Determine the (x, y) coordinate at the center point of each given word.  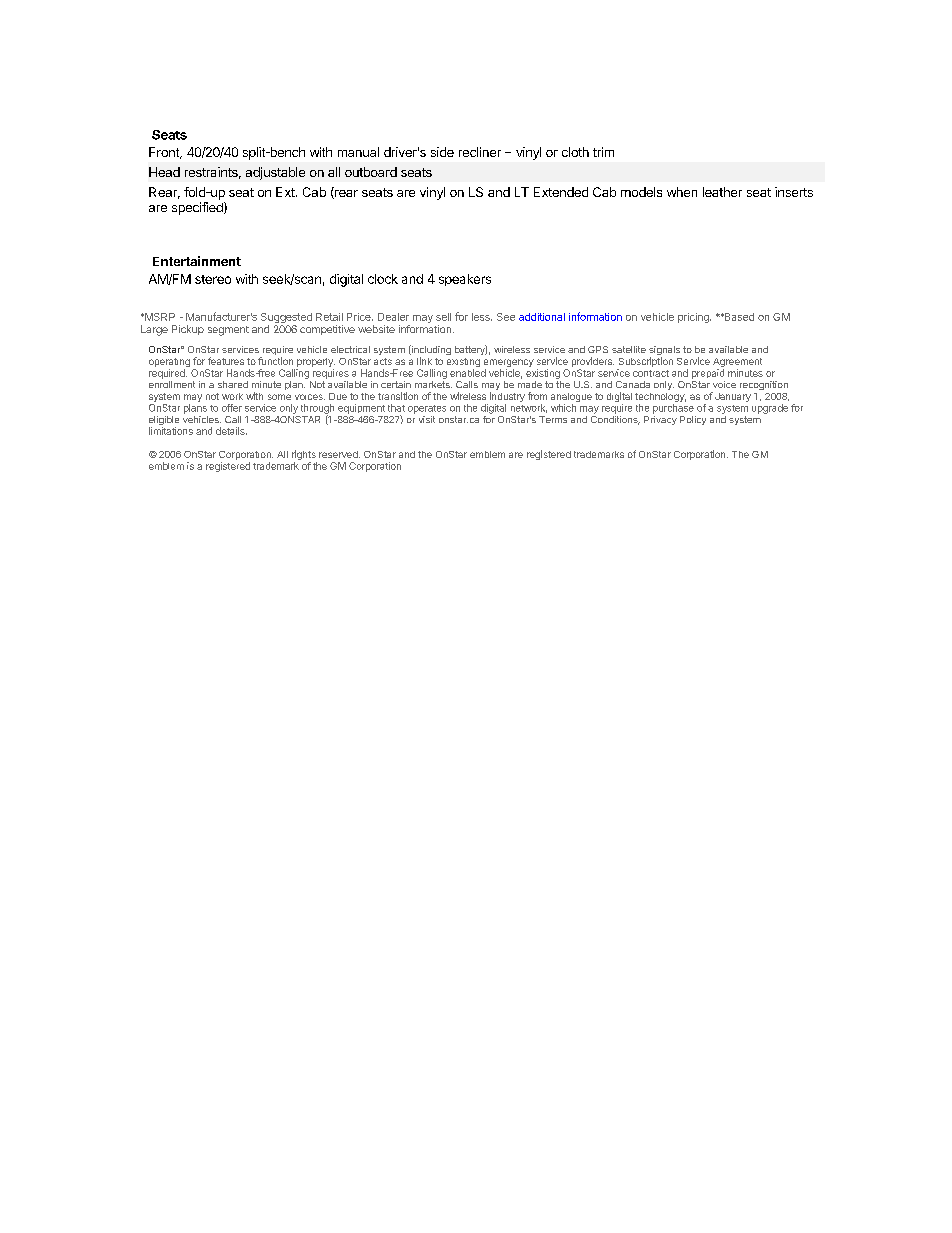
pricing (694, 318)
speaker (462, 280)
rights (304, 456)
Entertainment (197, 261)
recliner (480, 152)
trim (603, 152)
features (226, 361)
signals (664, 352)
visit (427, 419)
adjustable (275, 173)
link (424, 361)
